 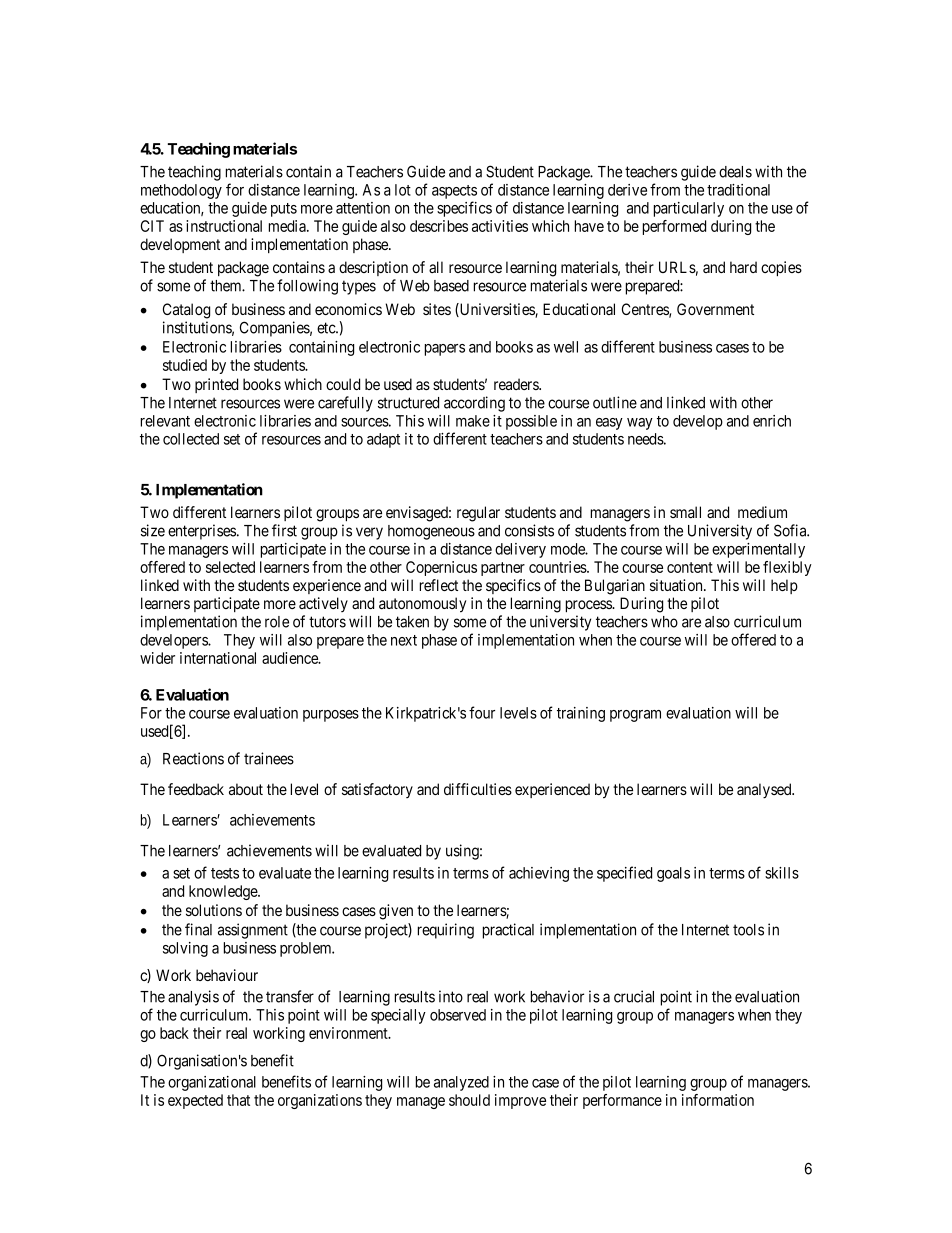 I want to click on regular, so click(x=478, y=514).
